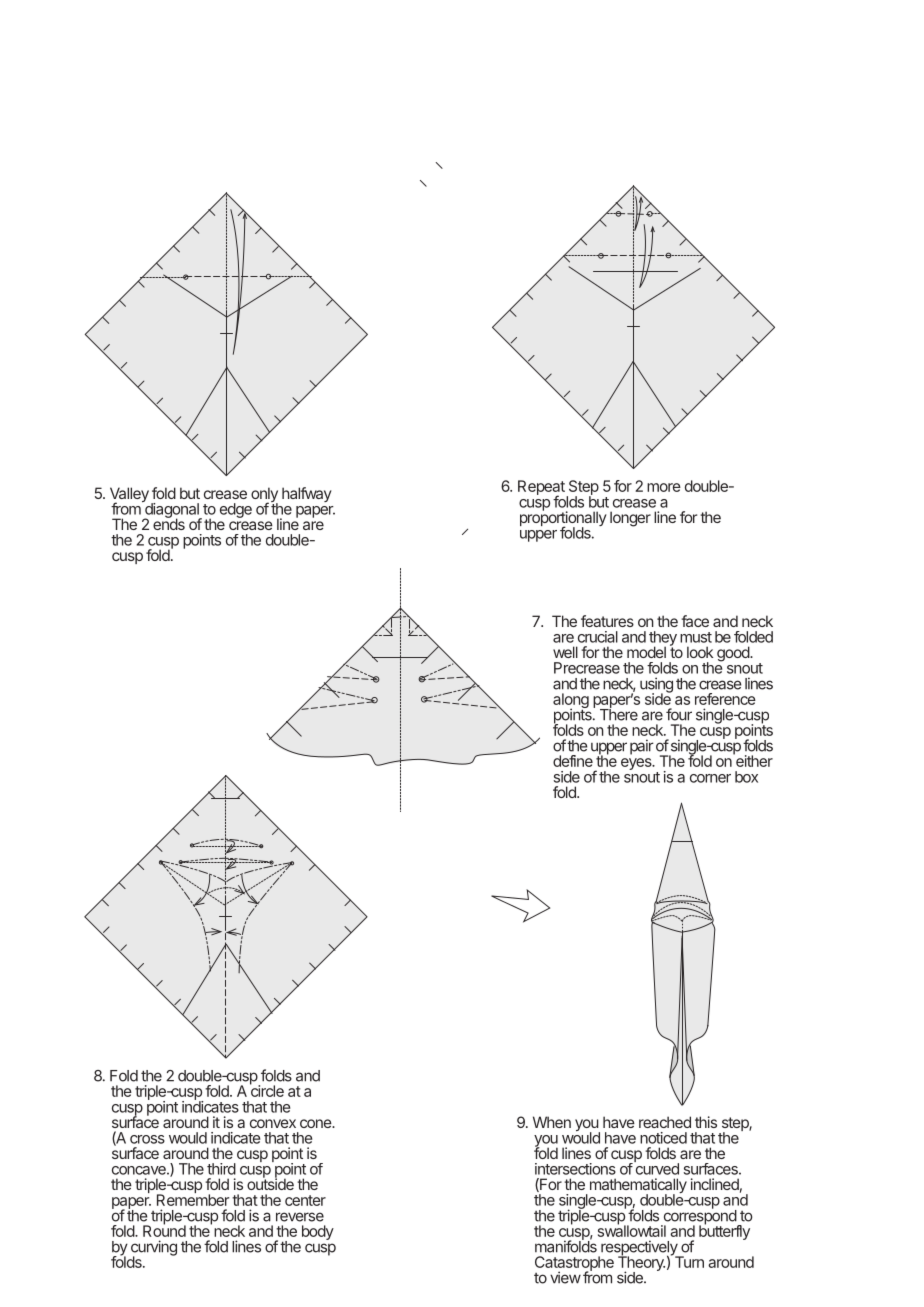 The image size is (924, 1307). What do you see at coordinates (664, 487) in the screenshot?
I see `more` at bounding box center [664, 487].
